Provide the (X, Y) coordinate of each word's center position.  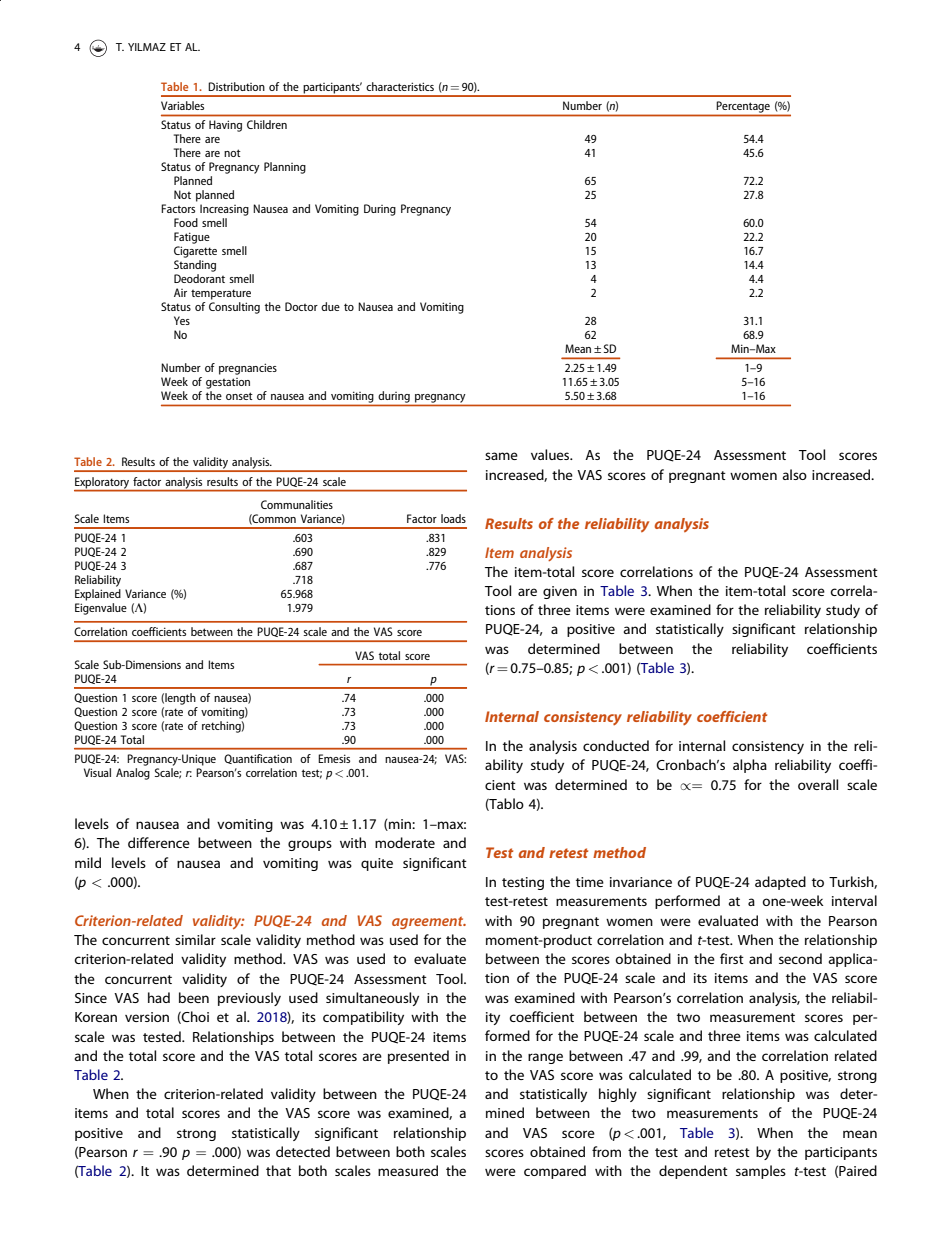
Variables (182, 105)
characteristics (400, 86)
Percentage (743, 107)
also (794, 474)
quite (377, 864)
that (278, 1170)
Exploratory (103, 484)
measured (408, 1170)
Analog (133, 772)
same (501, 456)
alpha (750, 766)
